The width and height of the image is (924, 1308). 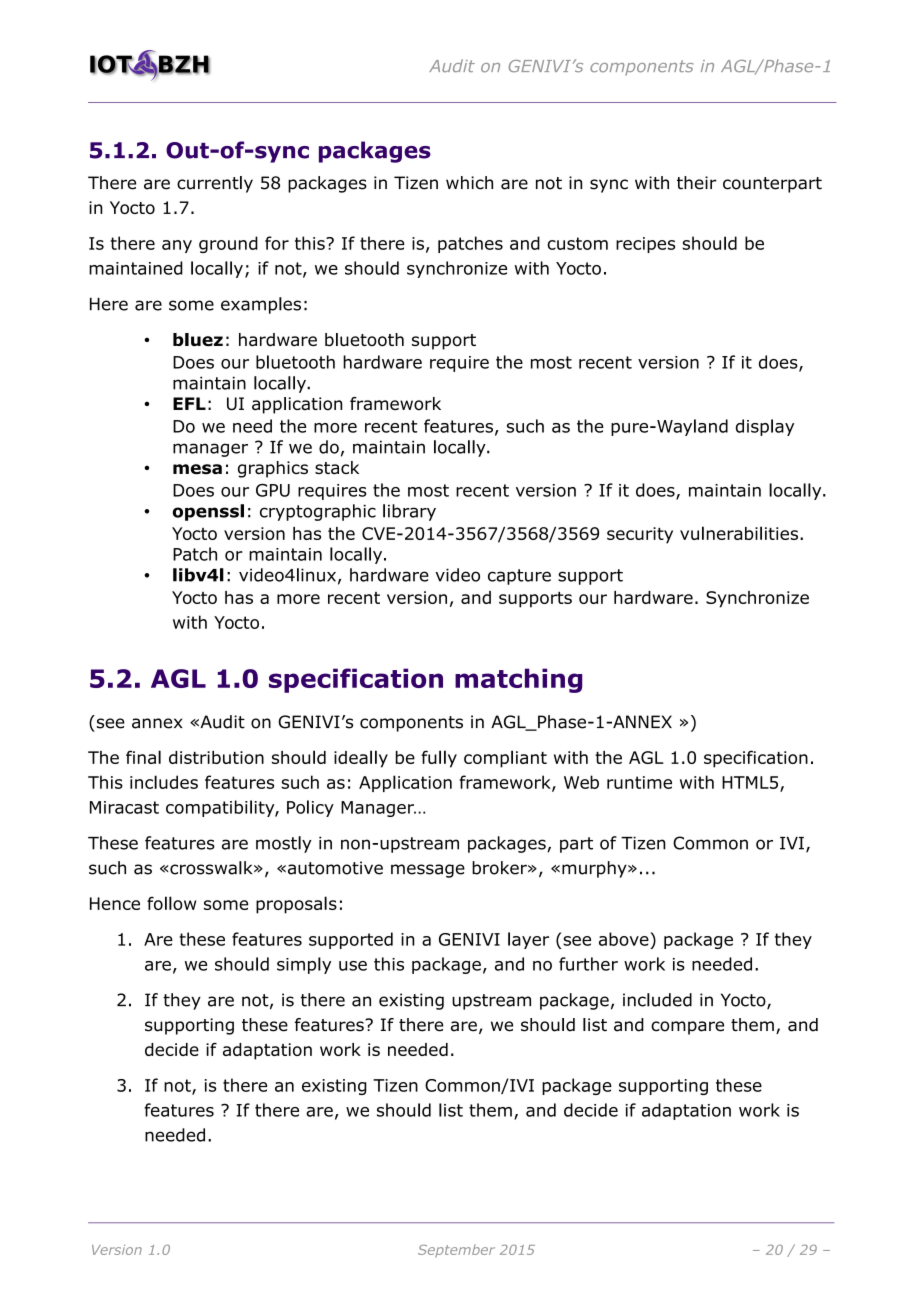 What do you see at coordinates (353, 966) in the image?
I see `use` at bounding box center [353, 966].
